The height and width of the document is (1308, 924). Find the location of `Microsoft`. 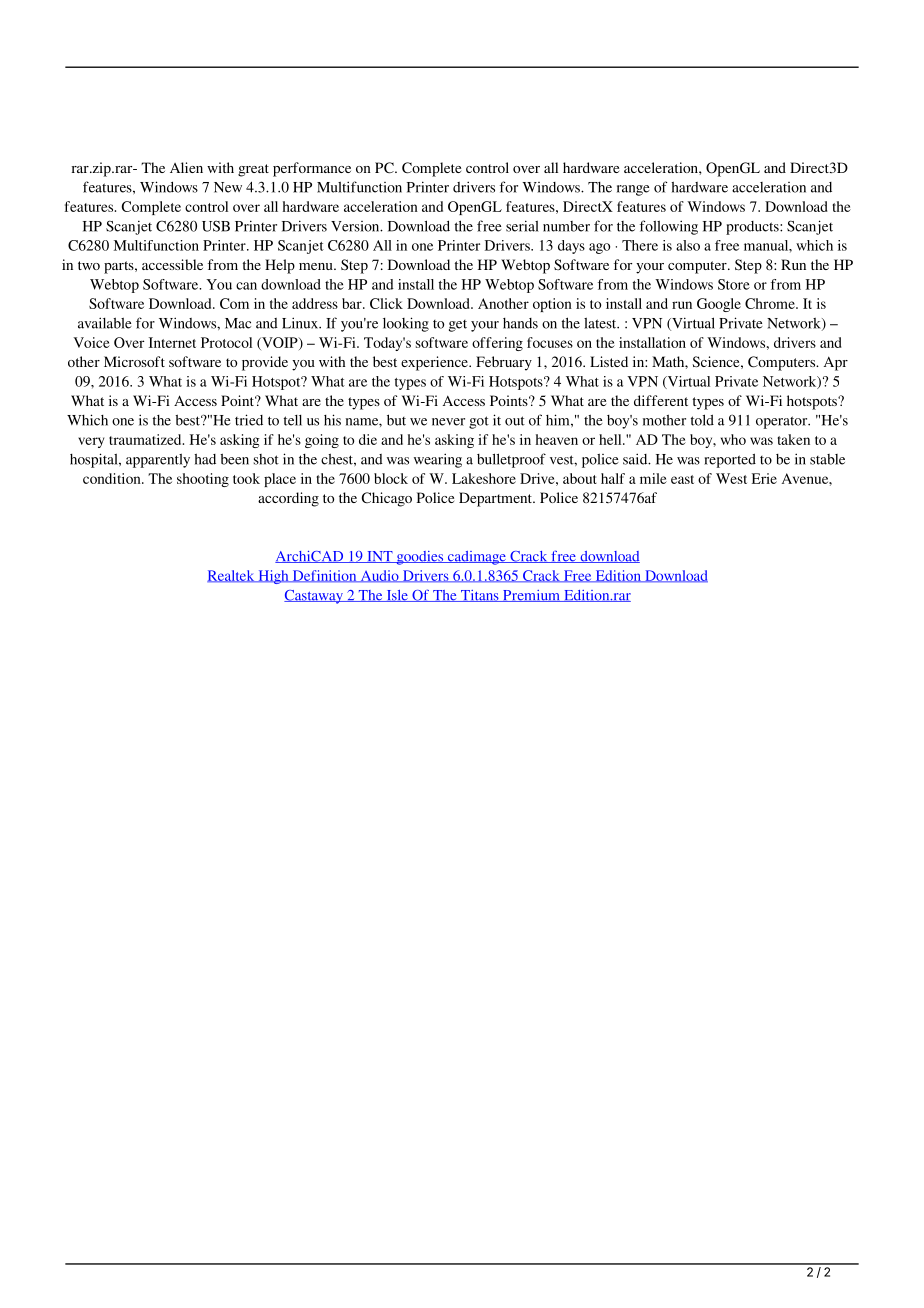

Microsoft is located at coordinates (134, 361).
